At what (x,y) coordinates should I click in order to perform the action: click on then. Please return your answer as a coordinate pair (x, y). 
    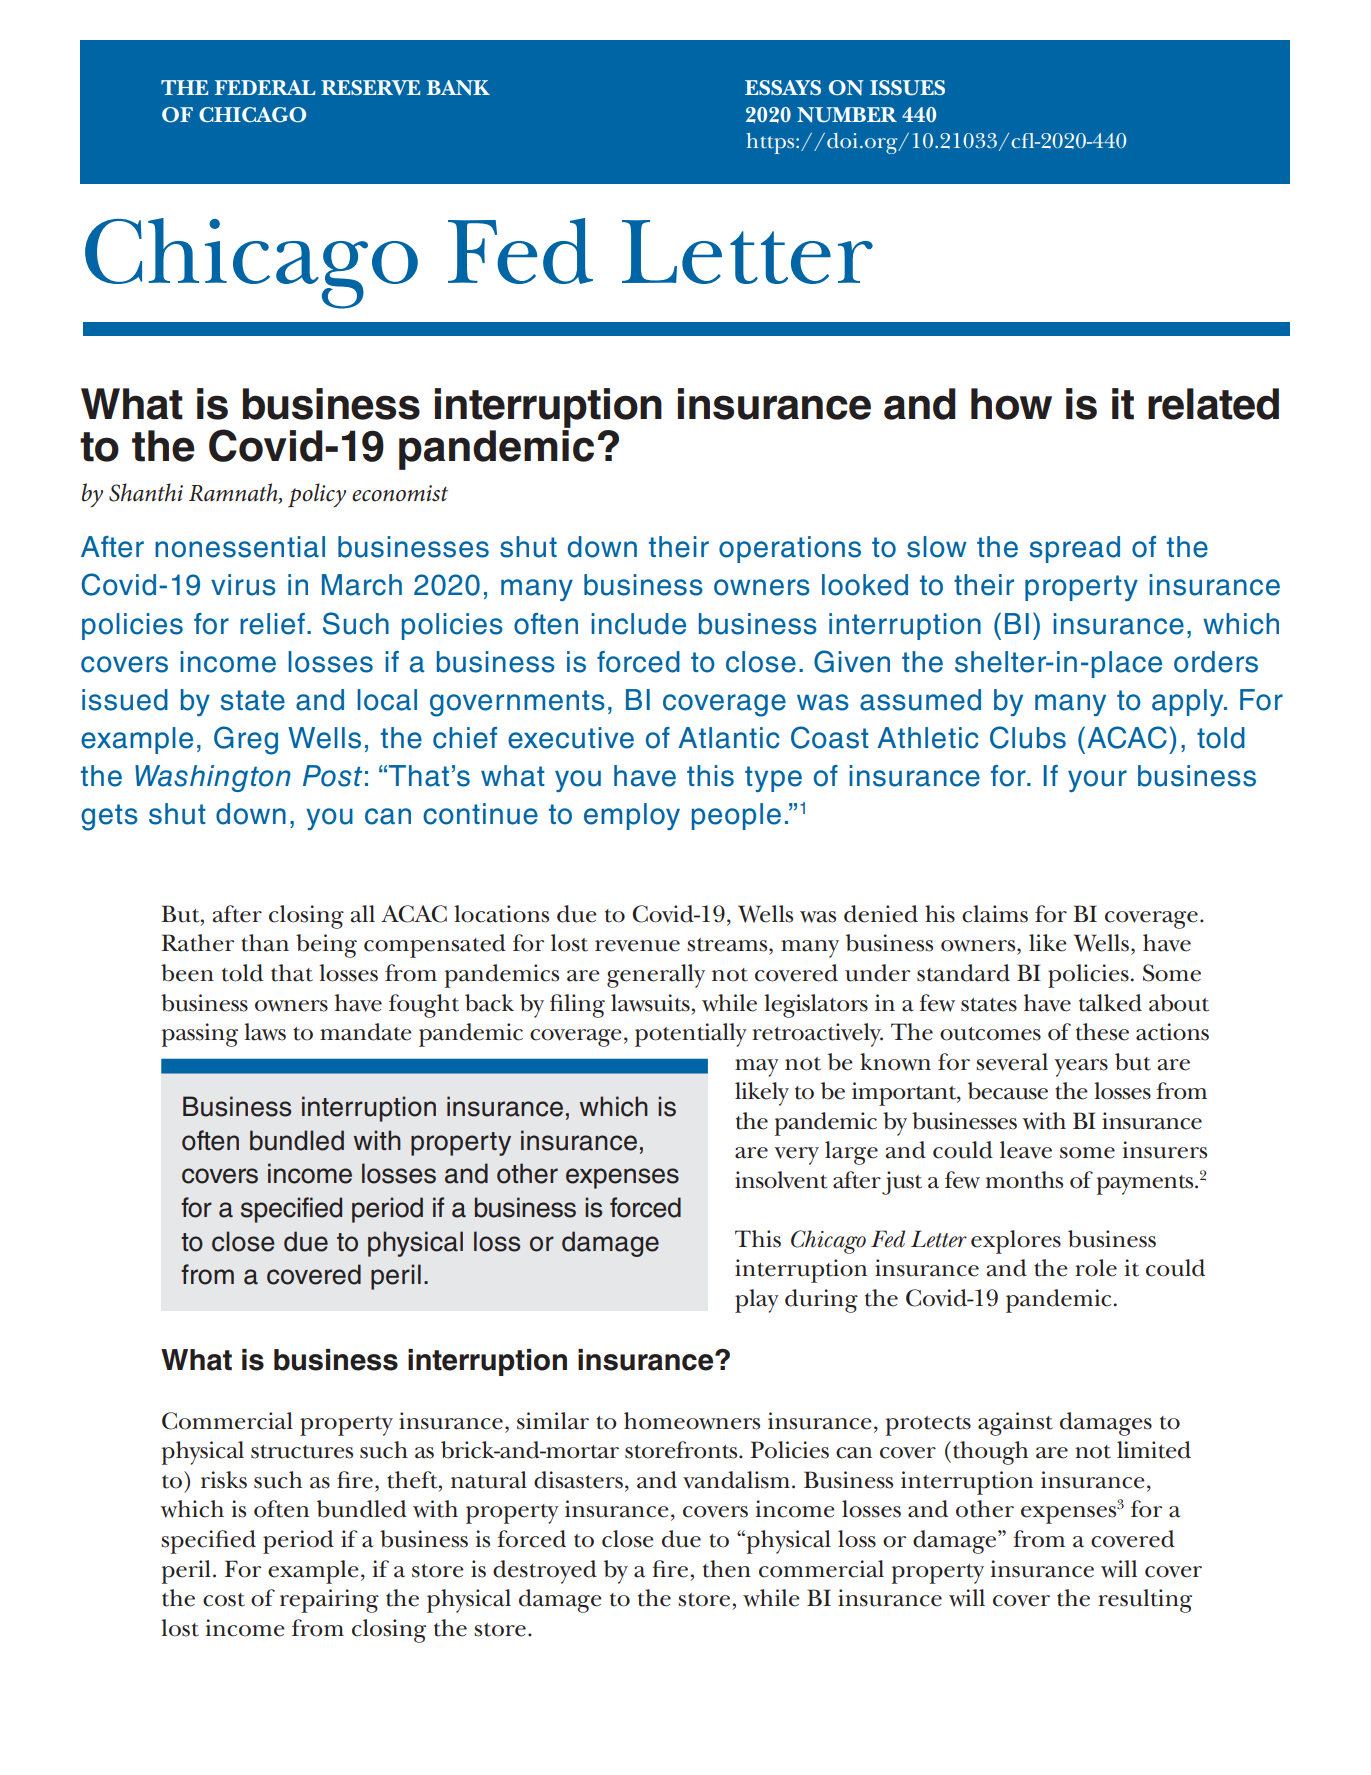
    Looking at the image, I should click on (727, 1569).
